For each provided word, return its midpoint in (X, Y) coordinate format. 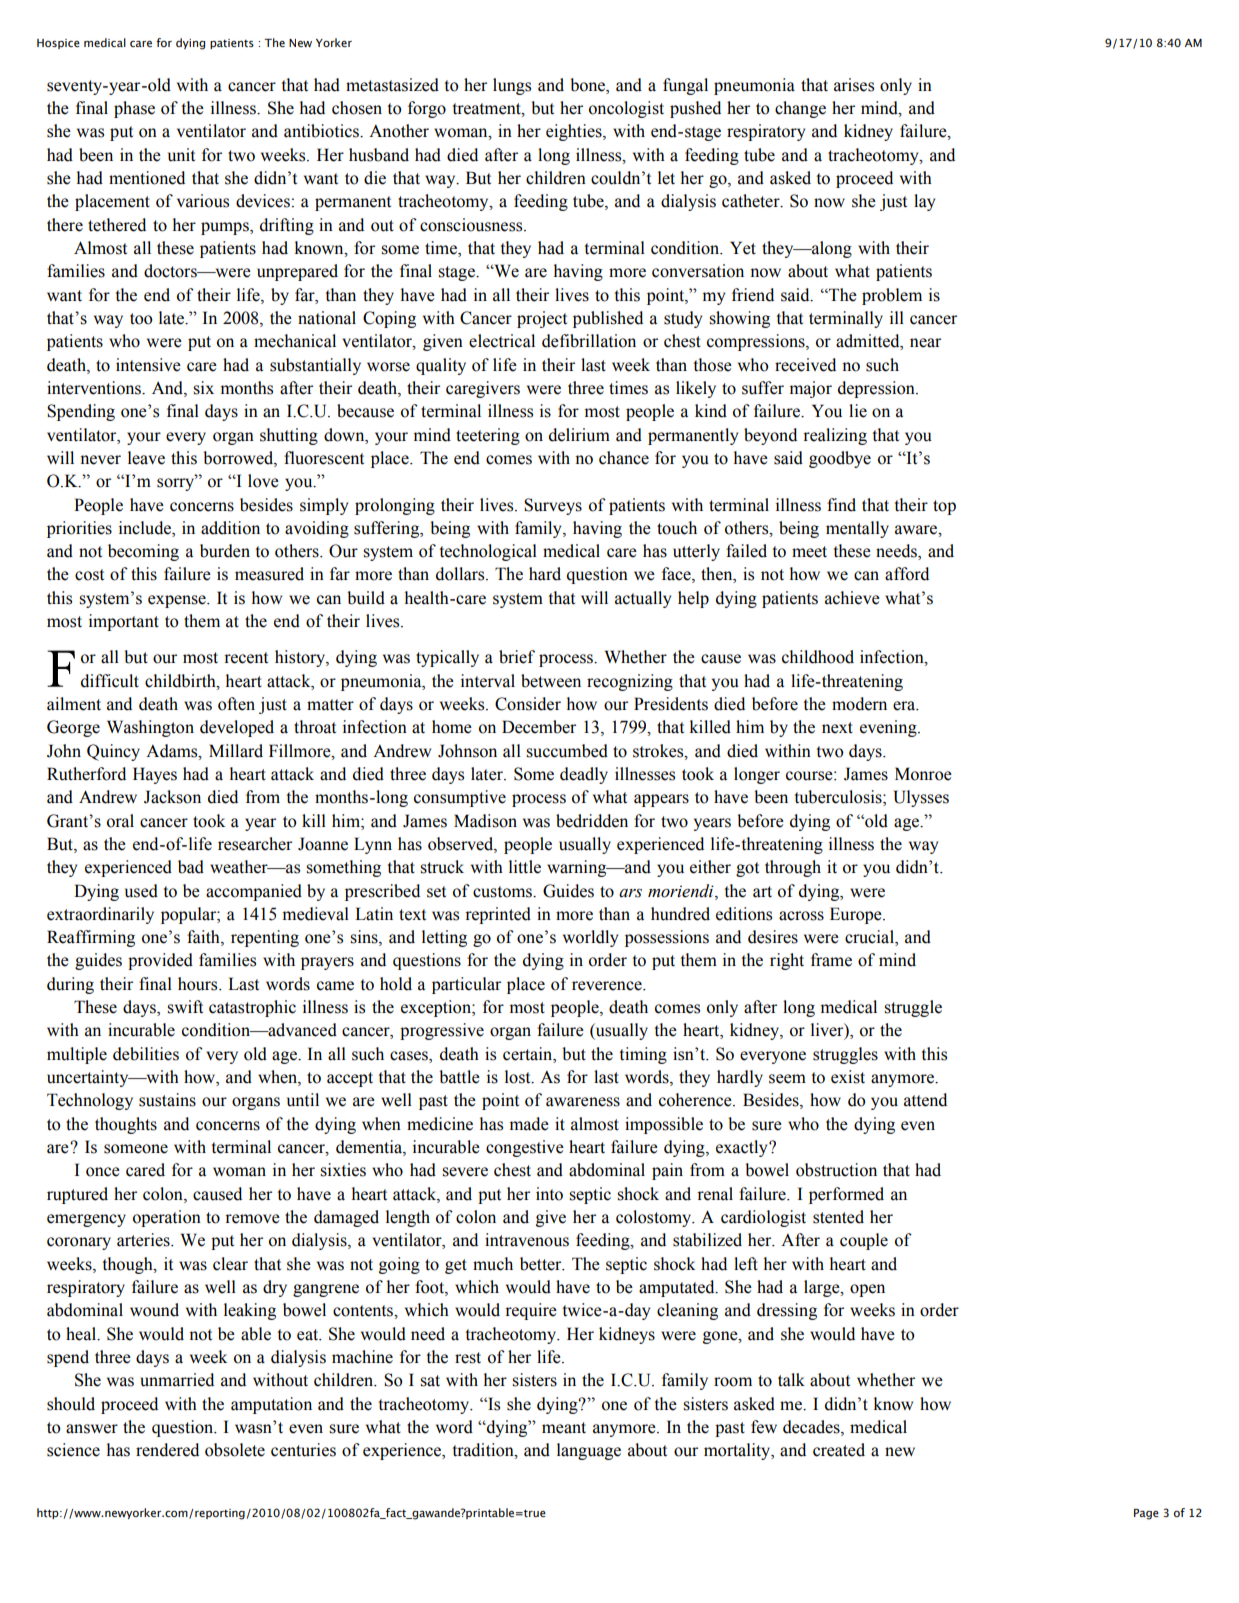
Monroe (923, 774)
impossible (664, 1125)
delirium (579, 435)
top (944, 507)
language (589, 1451)
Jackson (172, 797)
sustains (167, 1100)
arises (854, 85)
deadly (584, 775)
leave (146, 458)
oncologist (626, 109)
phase (134, 109)
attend (925, 1100)
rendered (167, 1450)
